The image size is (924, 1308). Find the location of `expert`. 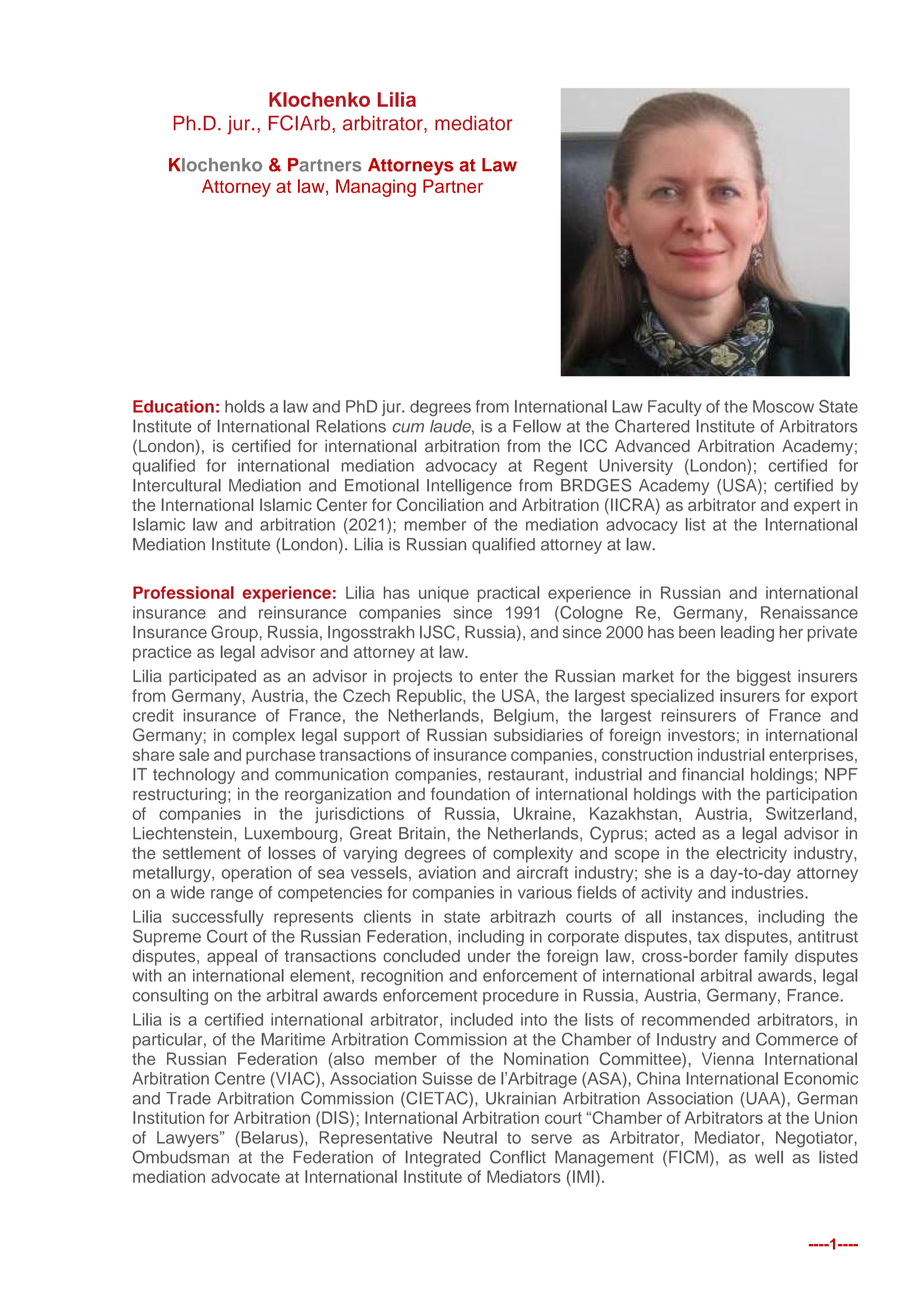

expert is located at coordinates (817, 507).
